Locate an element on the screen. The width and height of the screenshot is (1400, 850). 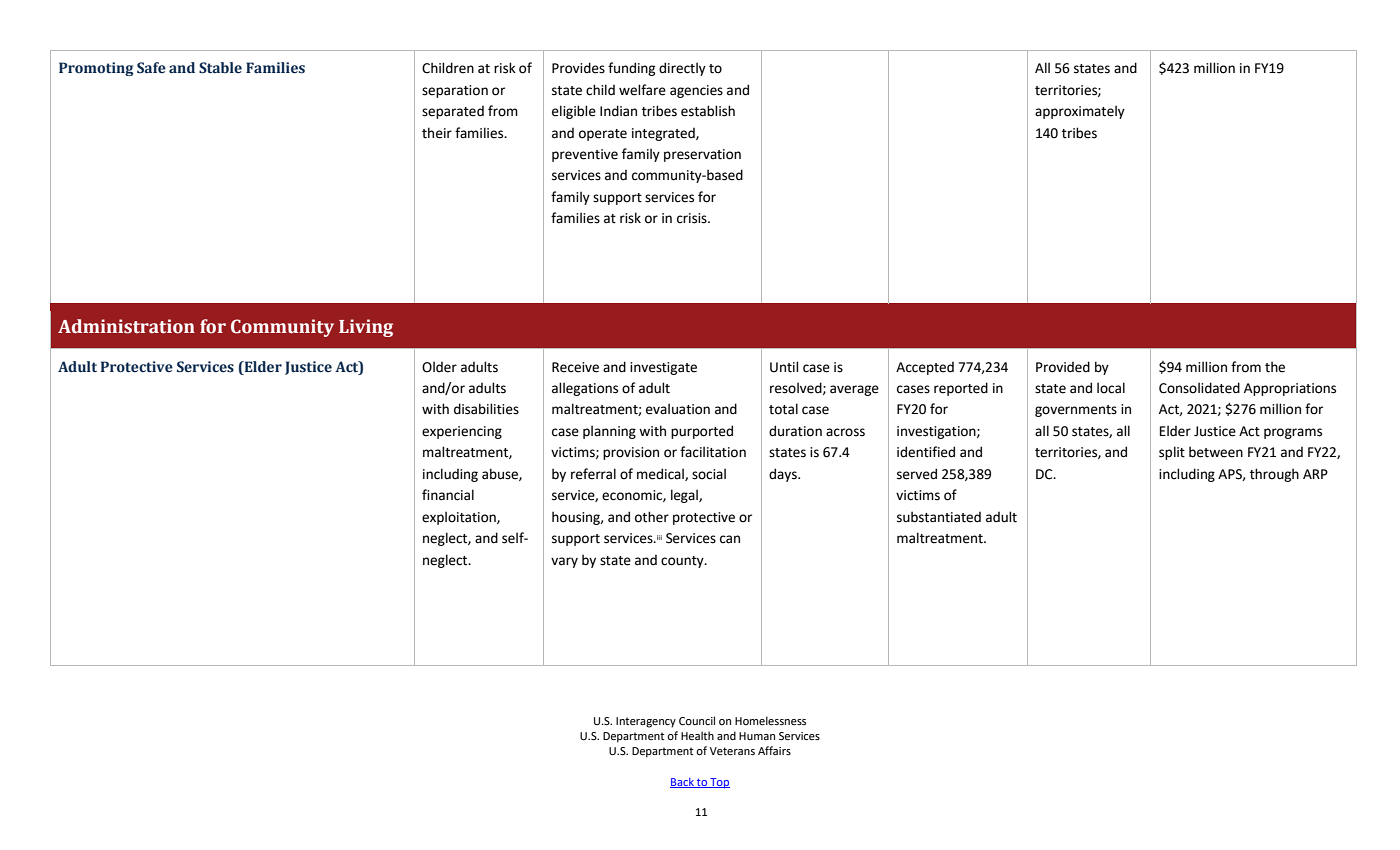
purported is located at coordinates (702, 432).
